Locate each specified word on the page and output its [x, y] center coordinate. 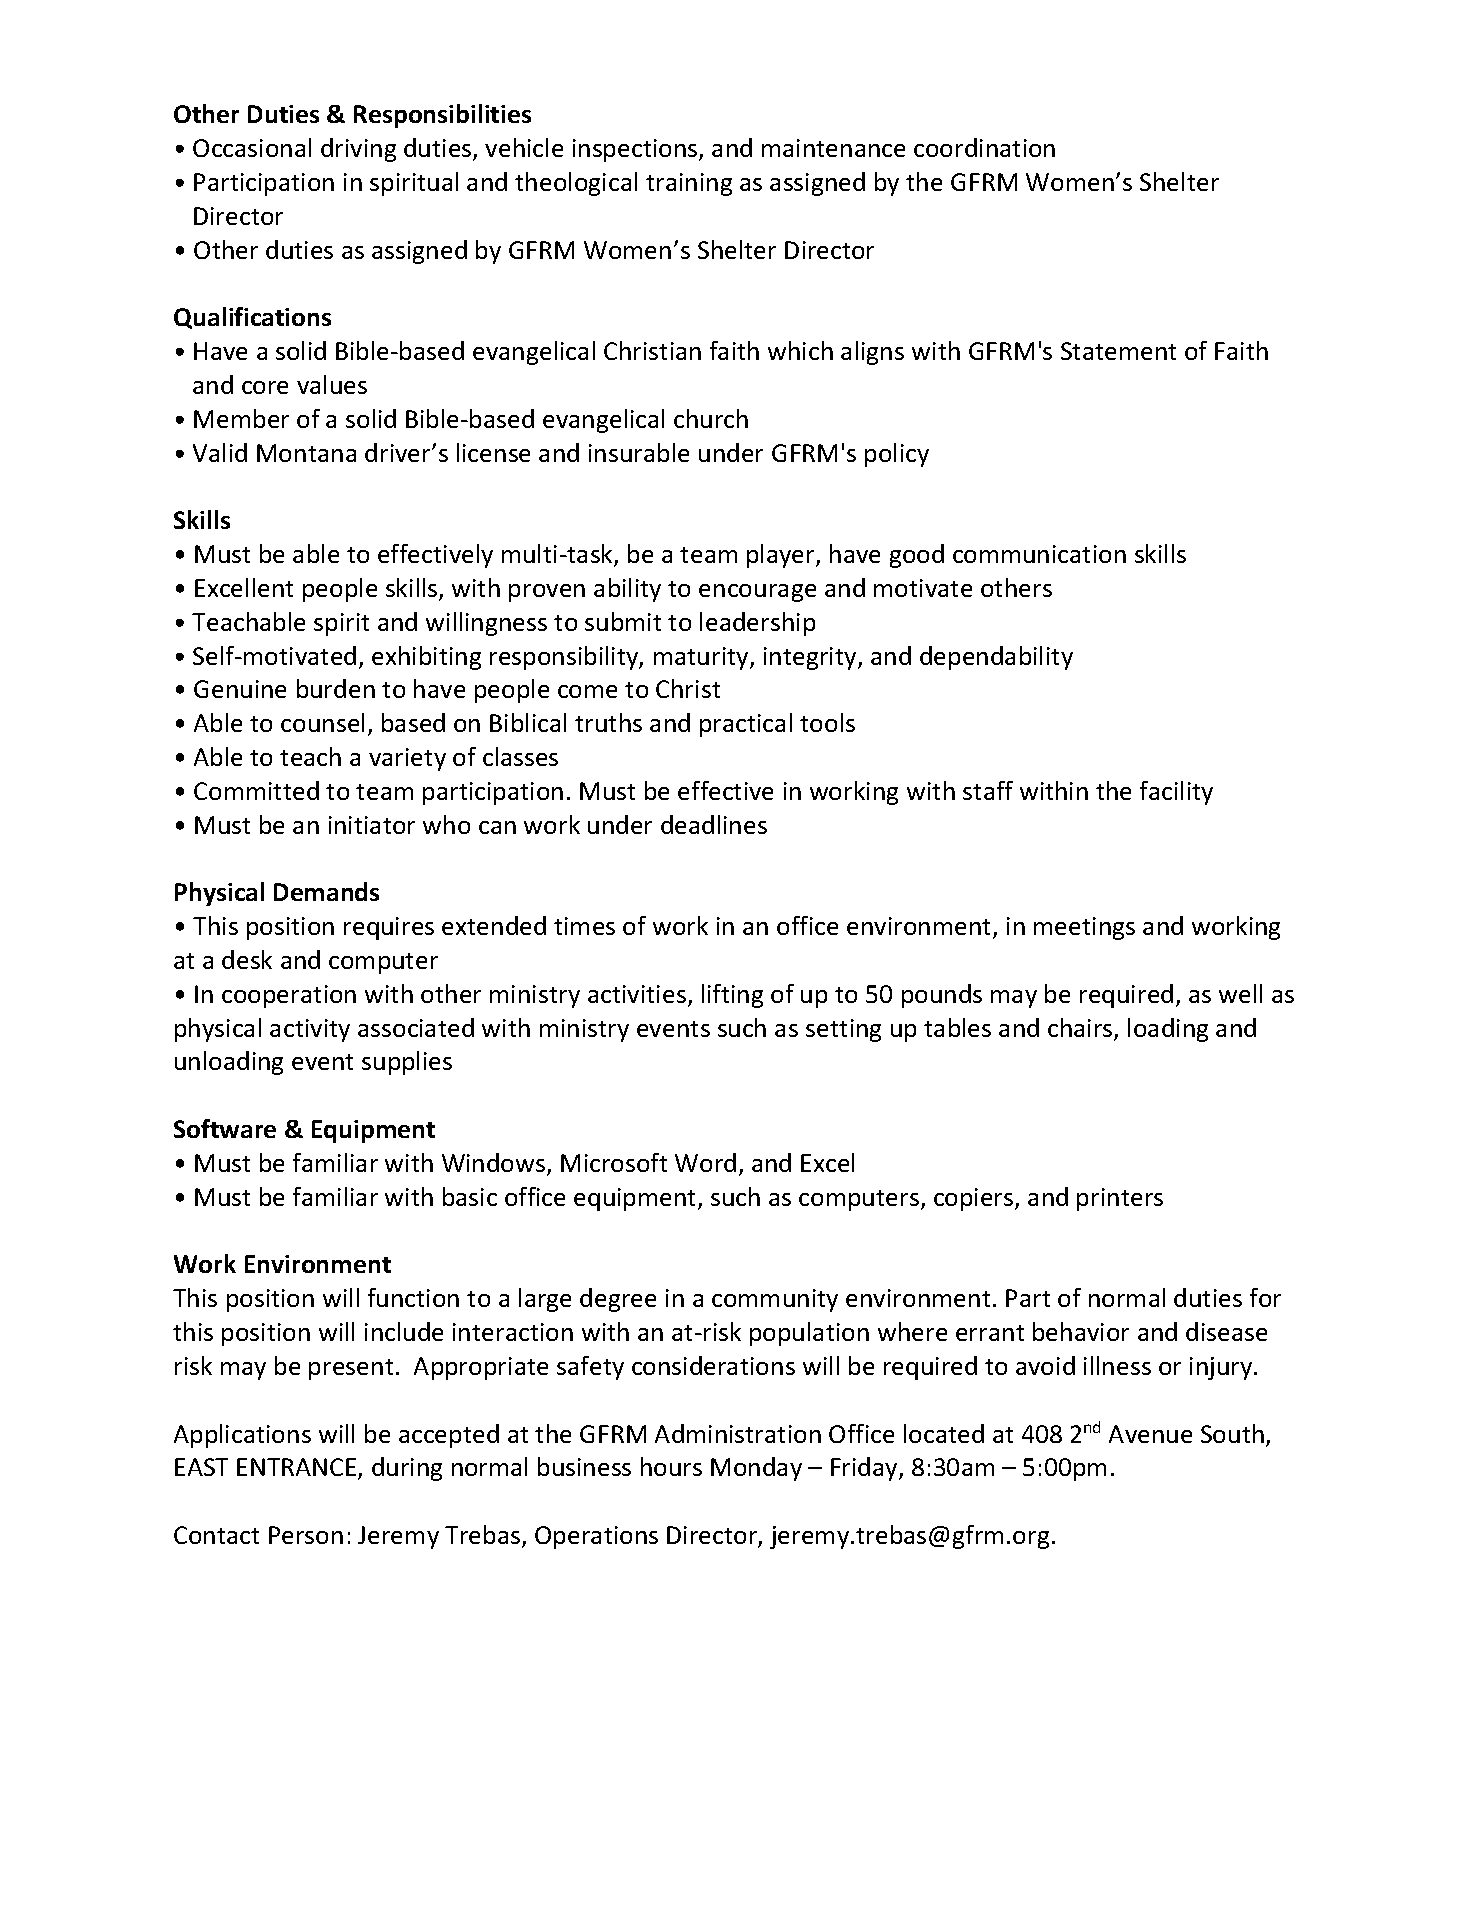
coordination [984, 147]
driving [358, 150]
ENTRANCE [298, 1469]
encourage [757, 593]
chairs [1081, 1029]
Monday [756, 1469]
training [689, 184]
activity [310, 1030]
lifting [732, 996]
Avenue [1150, 1434]
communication [1039, 554]
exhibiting [426, 658]
